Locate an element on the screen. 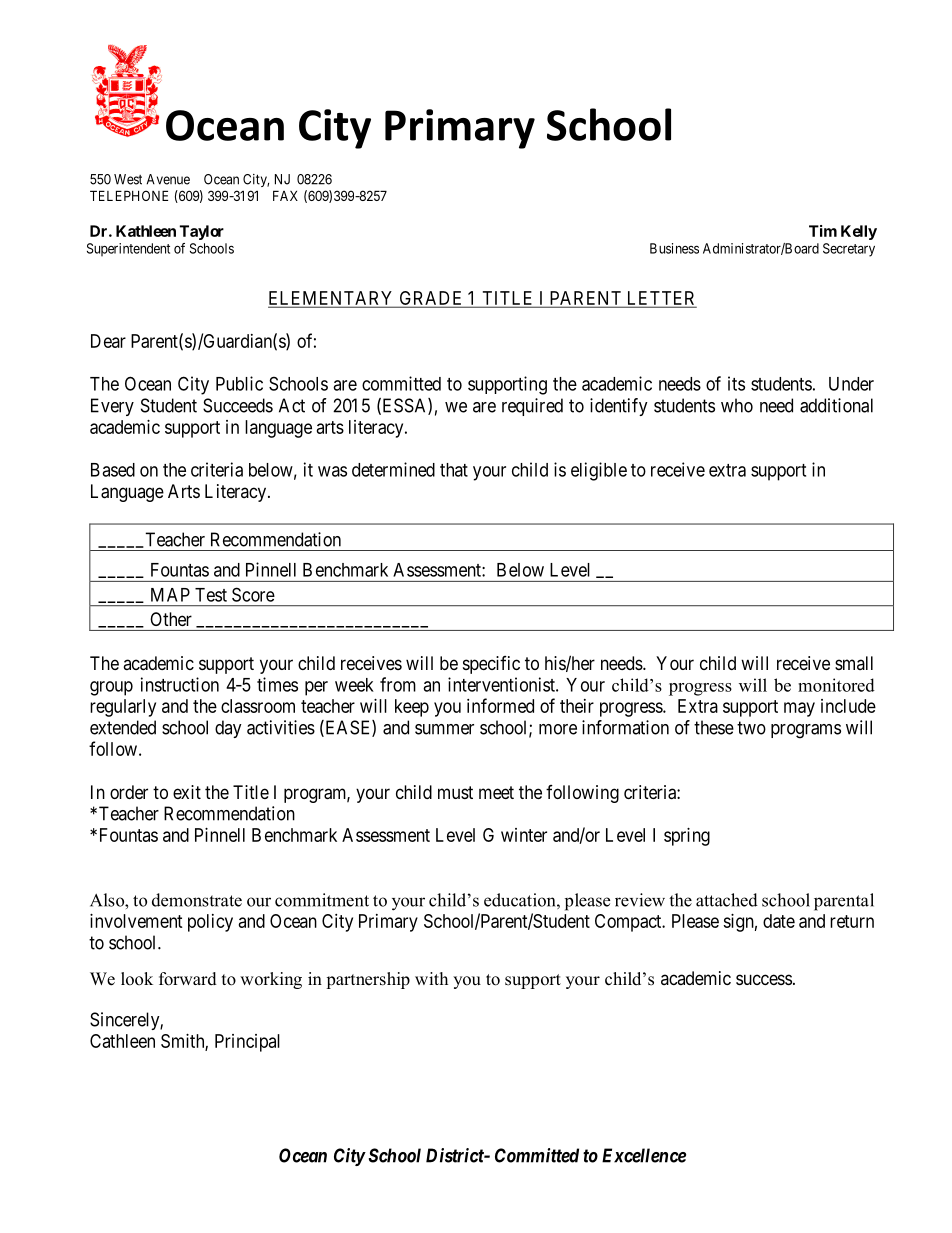  Based is located at coordinates (113, 470).
